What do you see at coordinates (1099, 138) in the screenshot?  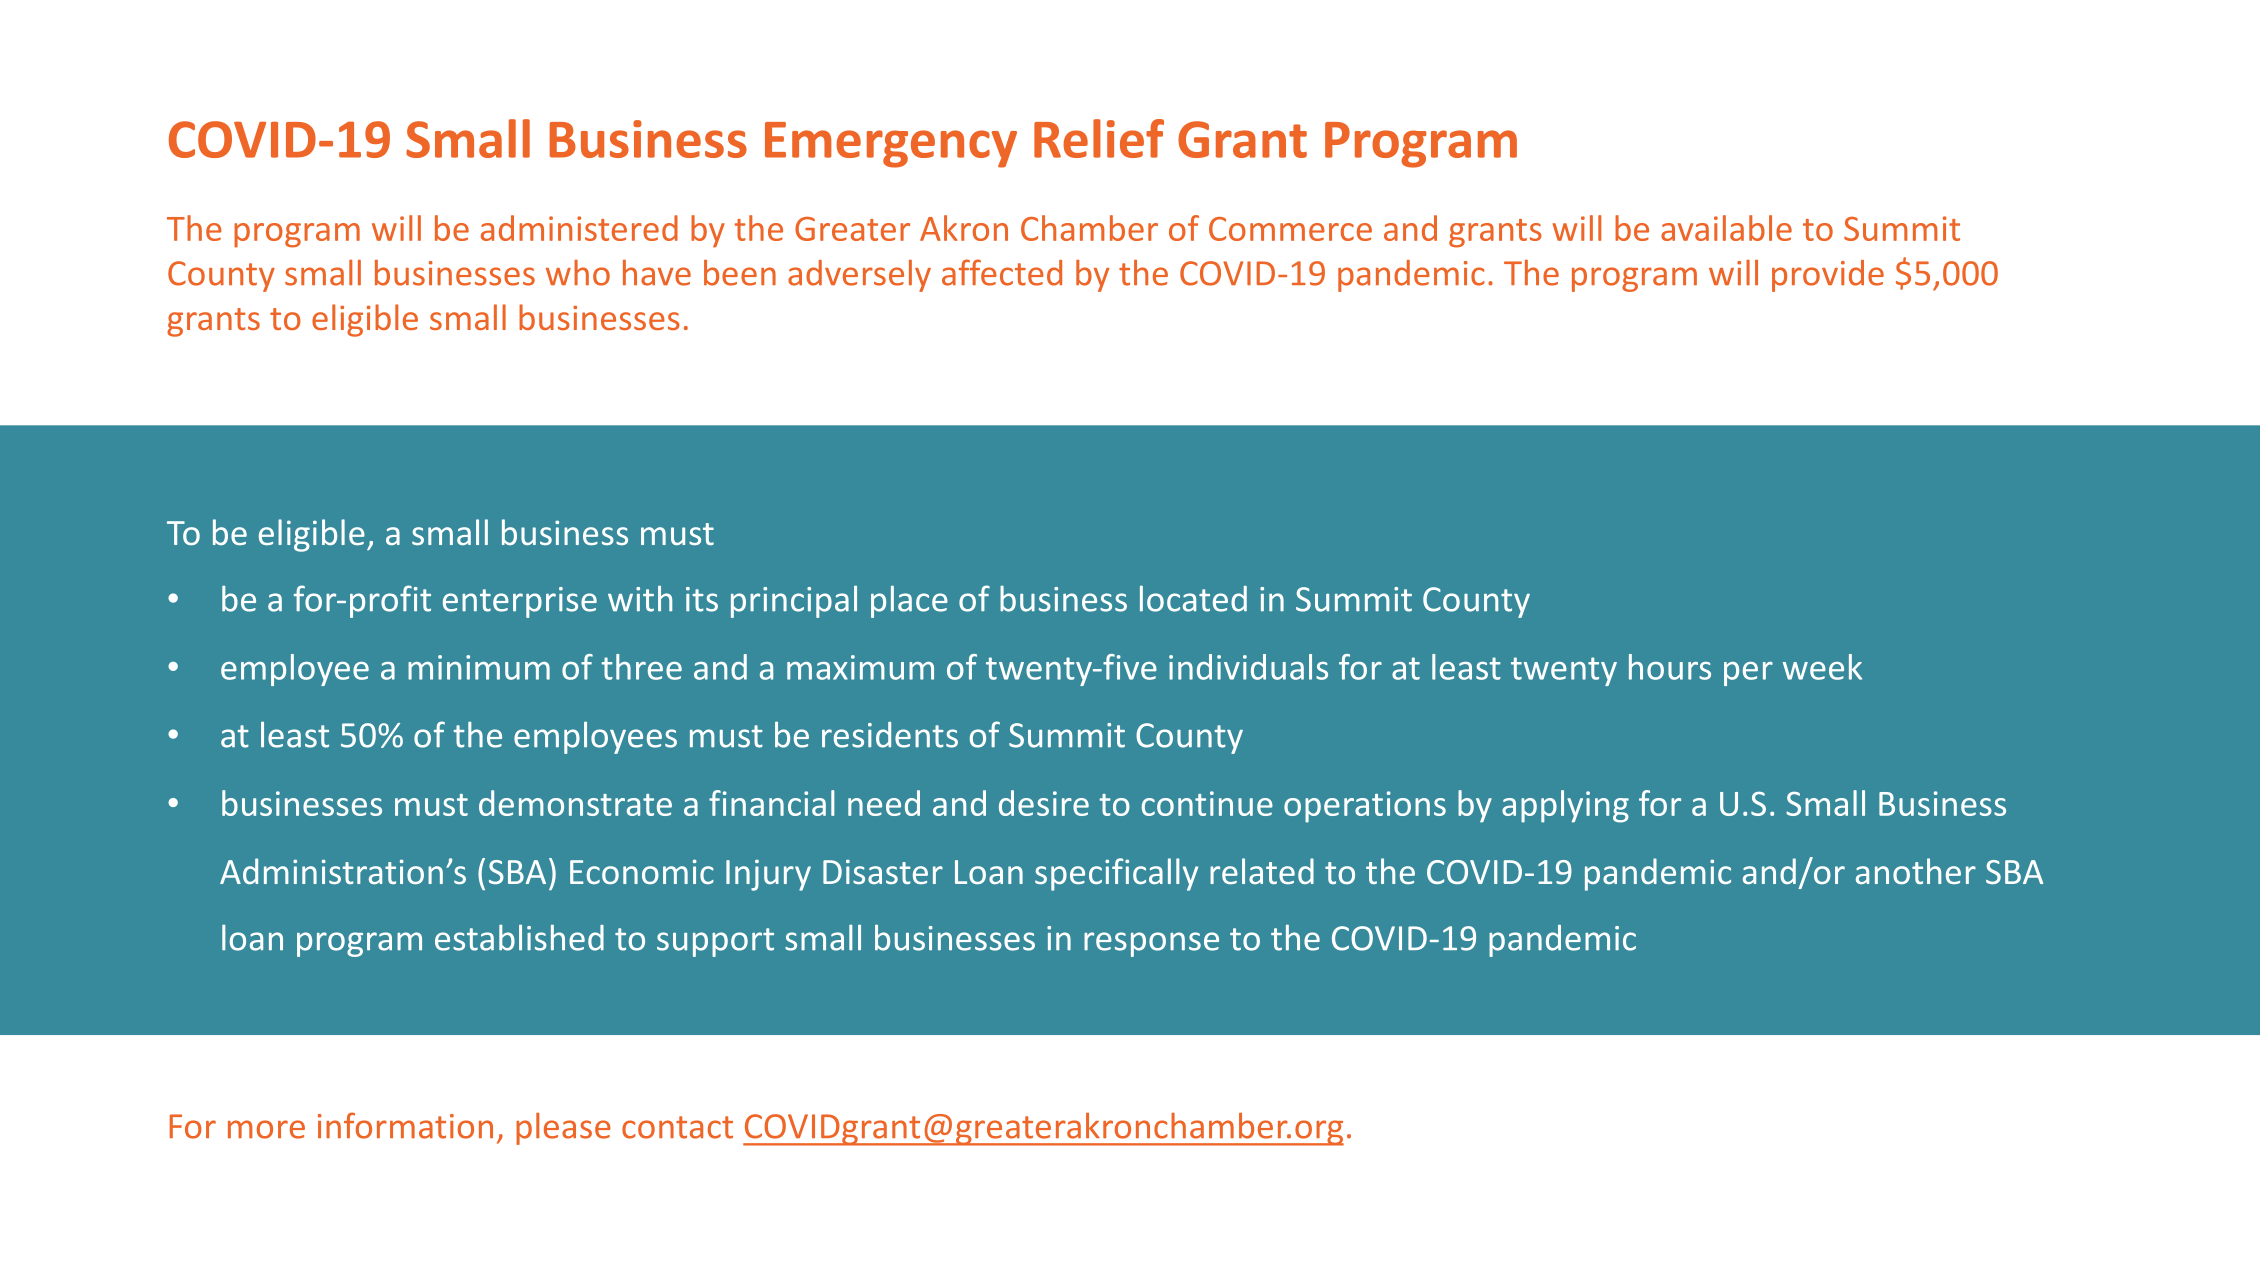 I see `Relief` at bounding box center [1099, 138].
